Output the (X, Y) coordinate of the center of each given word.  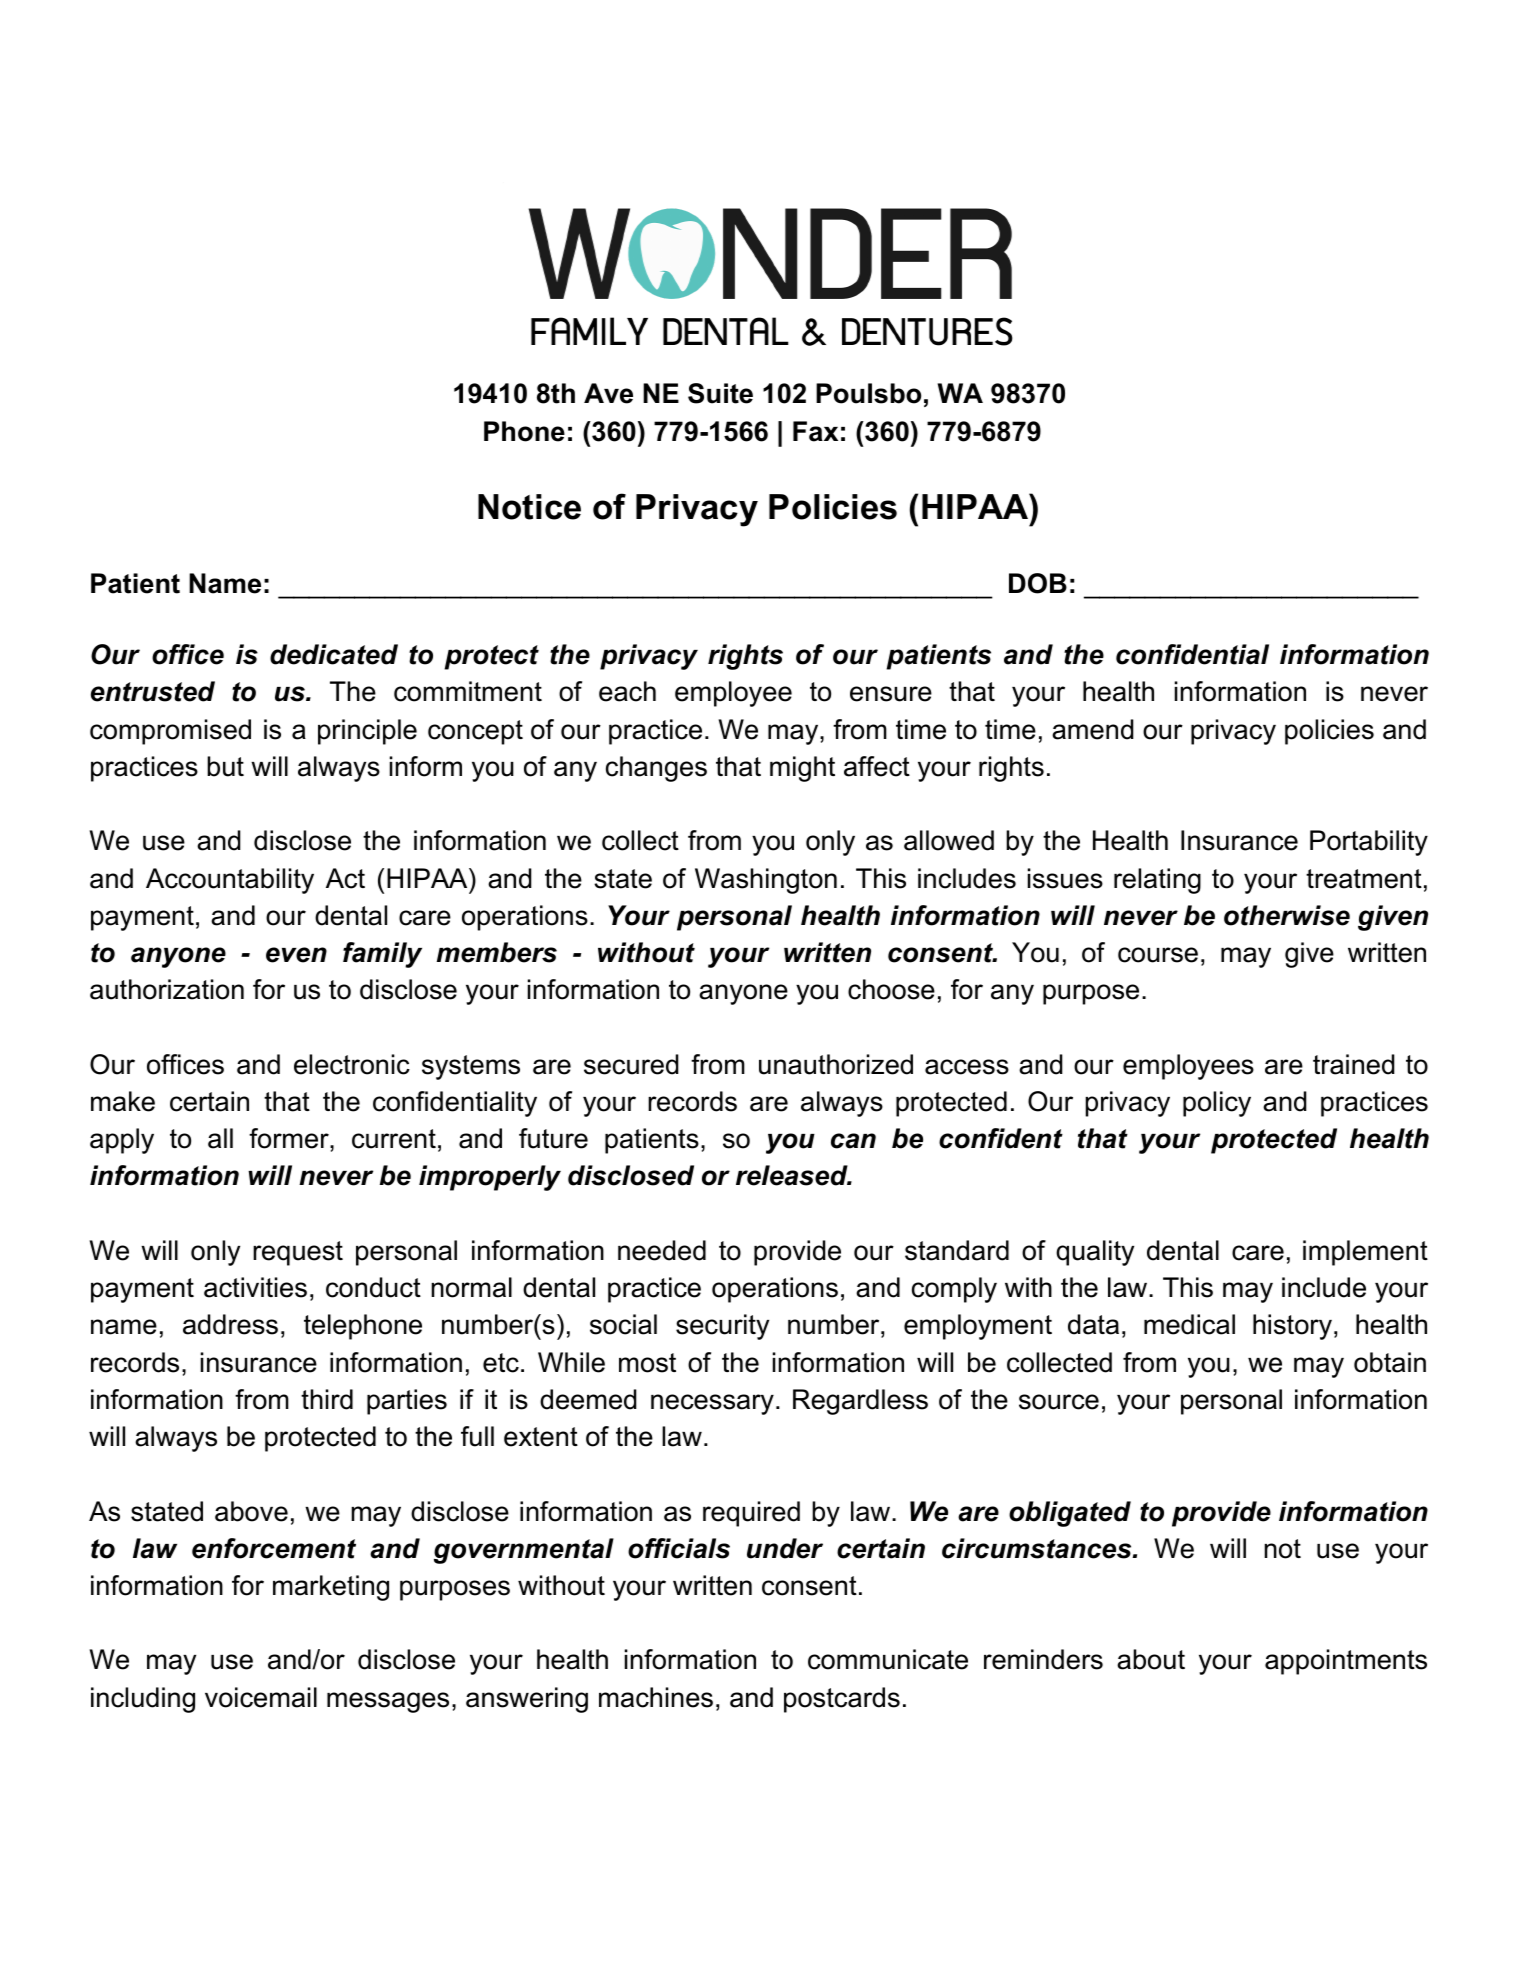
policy (1217, 1104)
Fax (815, 431)
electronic (352, 1064)
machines (656, 1697)
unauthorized (836, 1064)
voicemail (261, 1697)
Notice (529, 507)
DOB (1038, 583)
